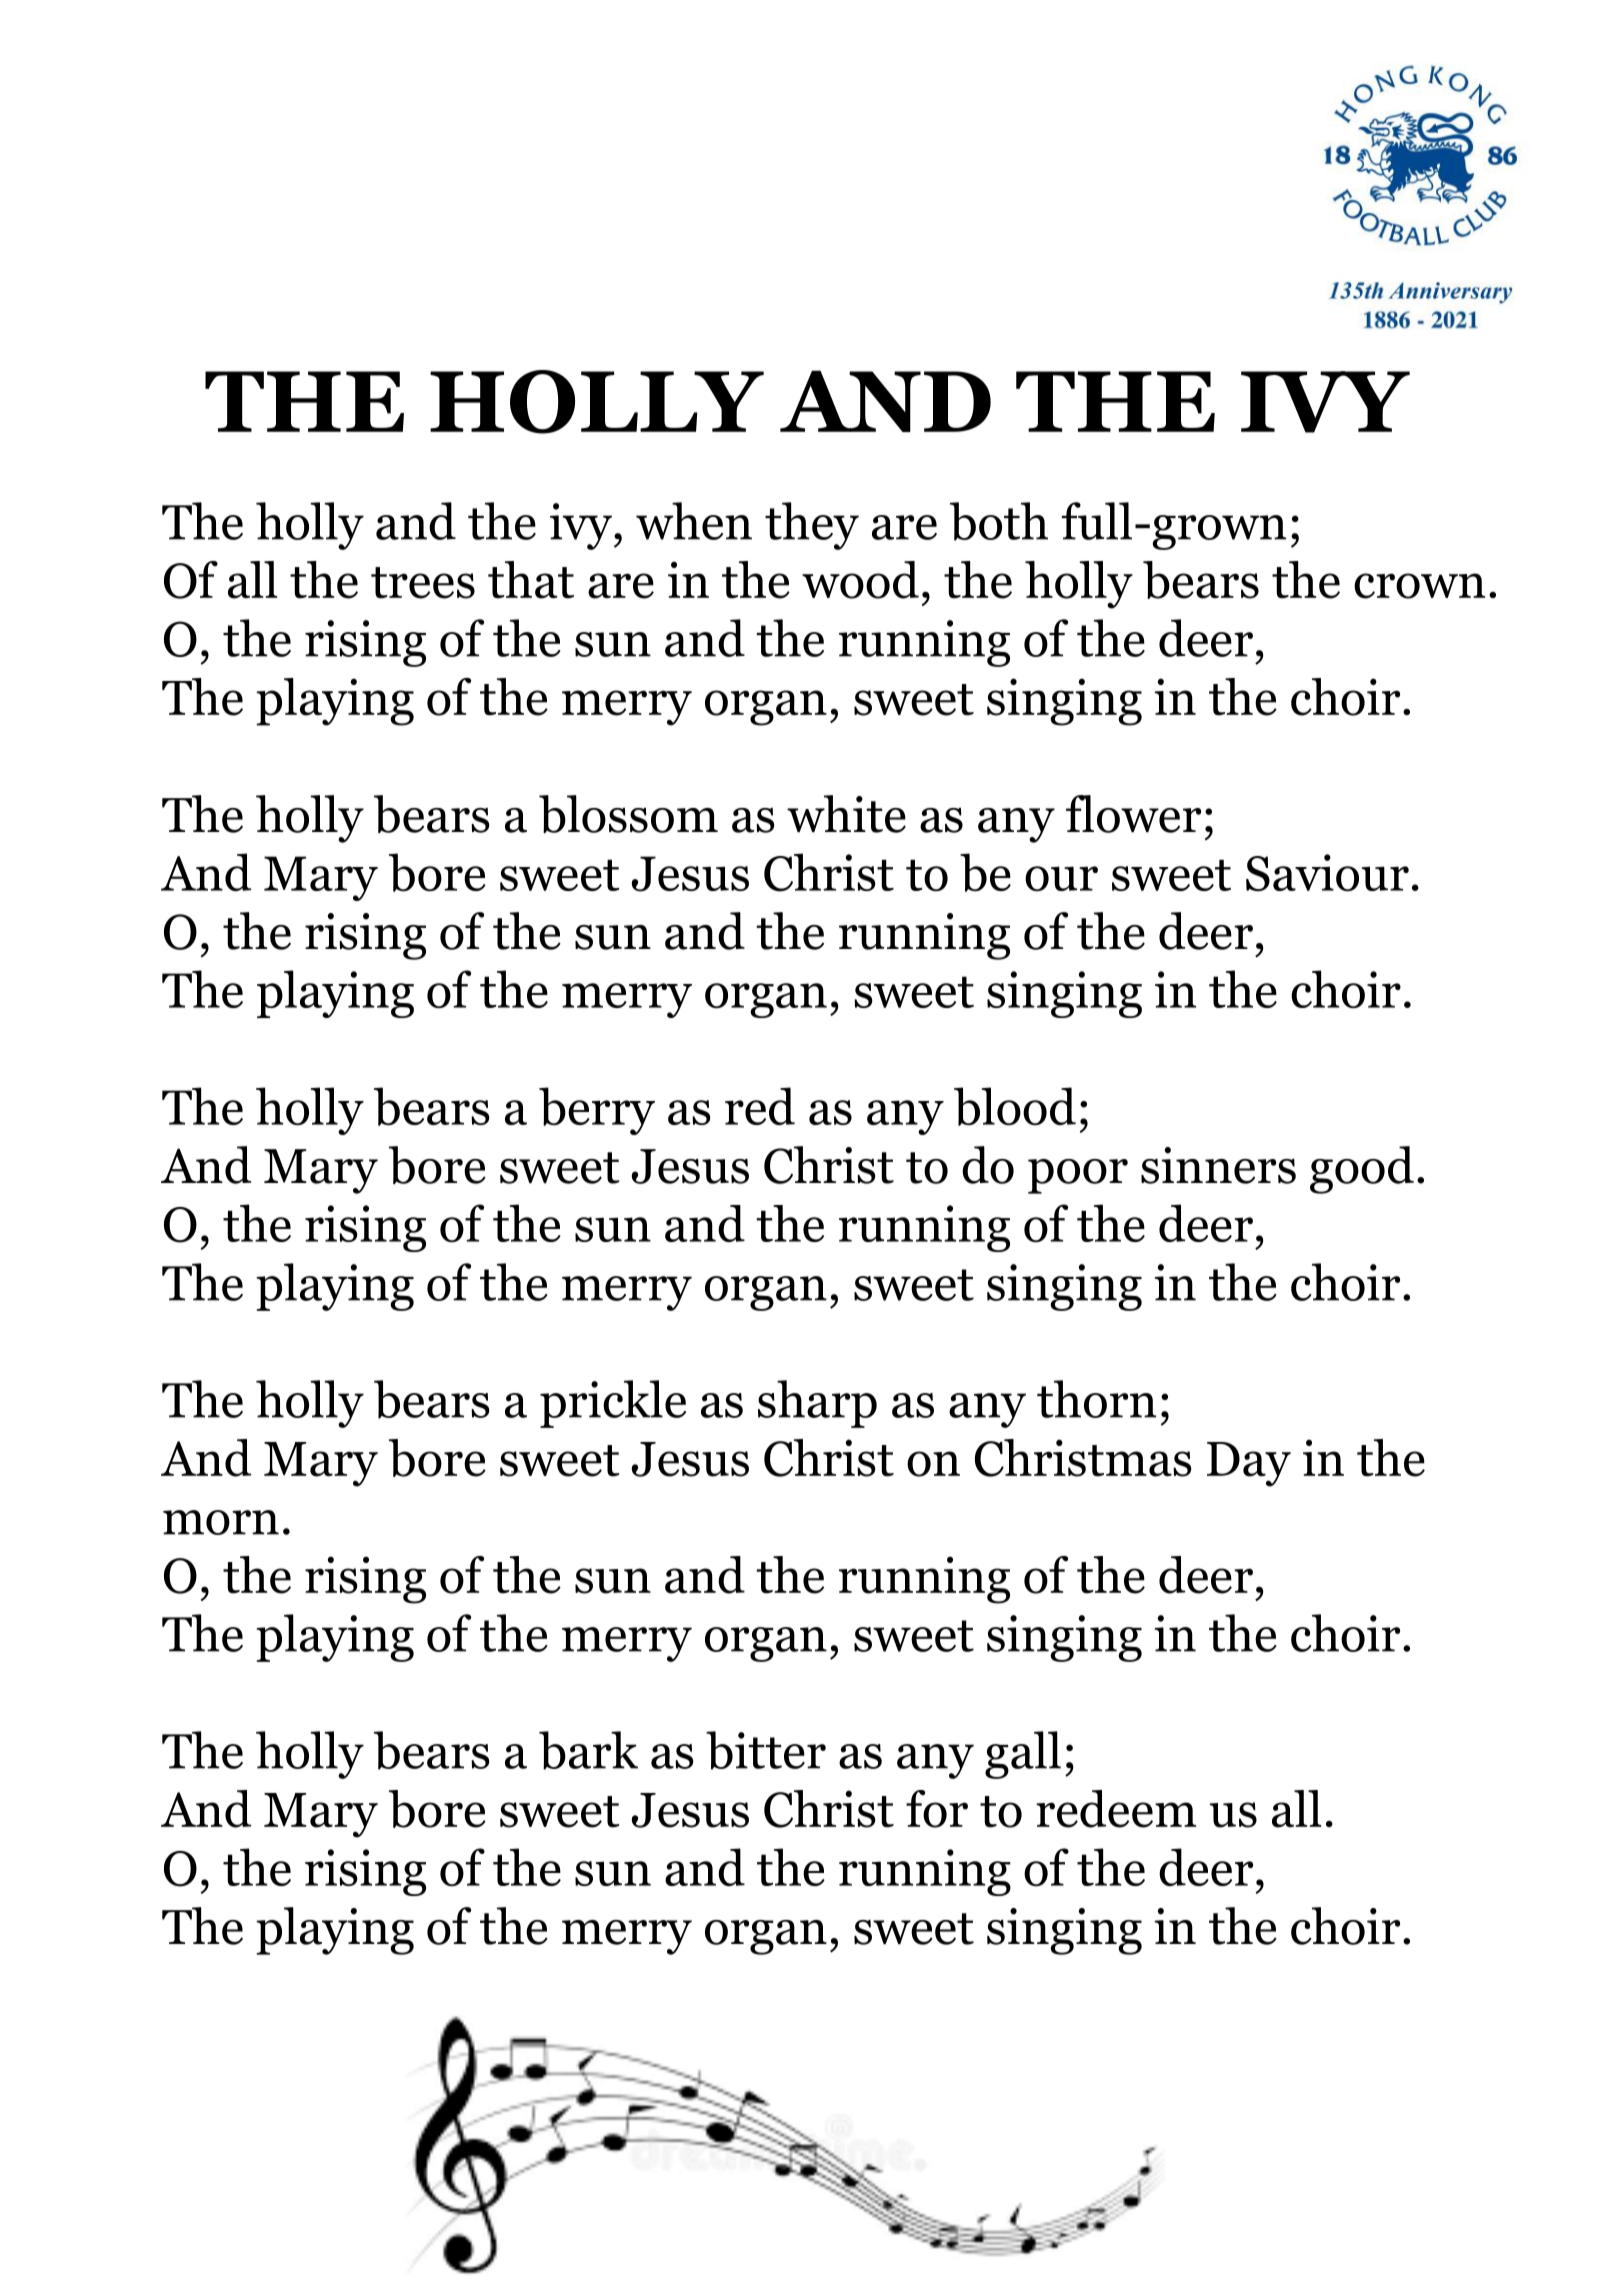 The image size is (1612, 2281). I want to click on Day, so click(1249, 1464).
